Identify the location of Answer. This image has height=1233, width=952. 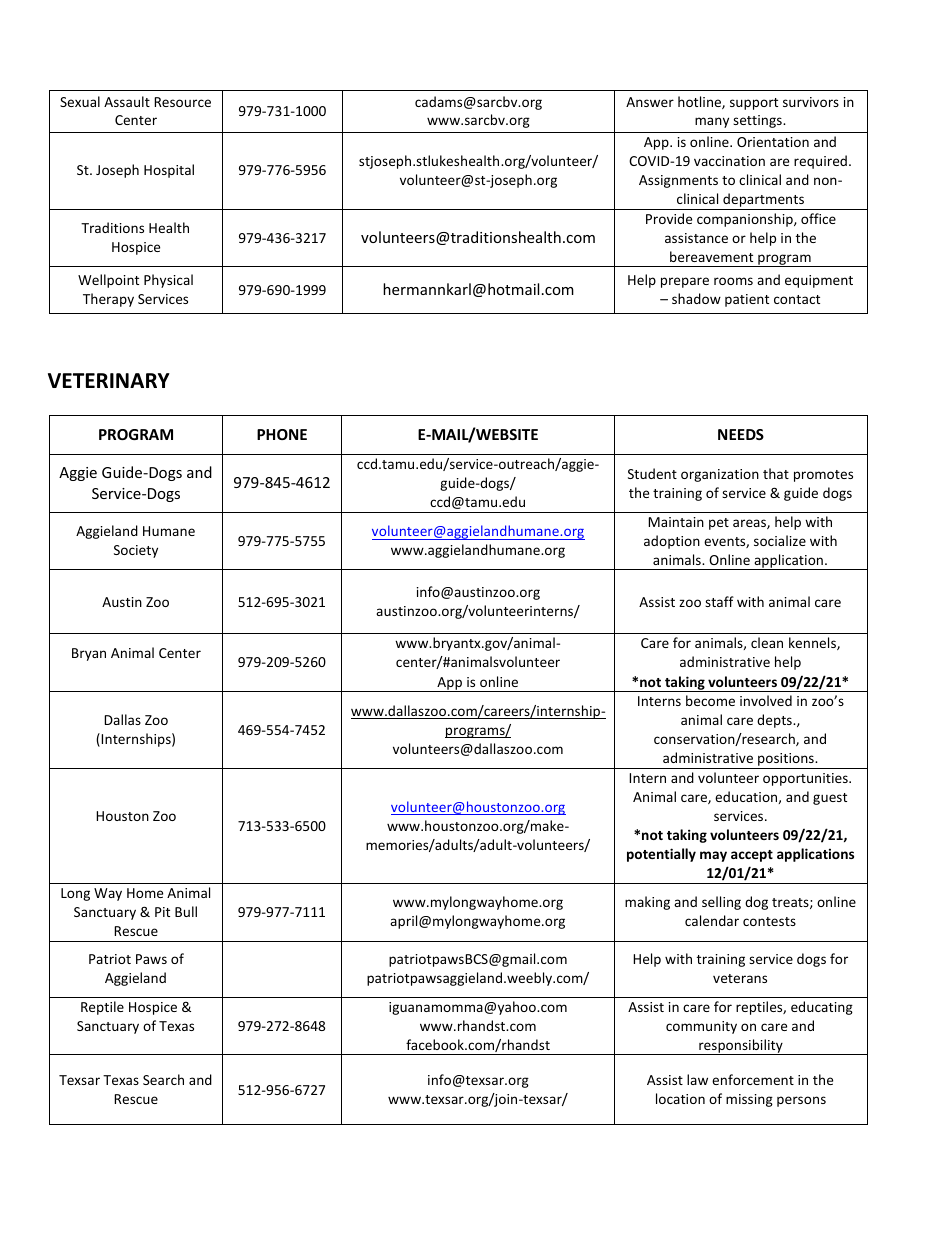
(650, 102).
